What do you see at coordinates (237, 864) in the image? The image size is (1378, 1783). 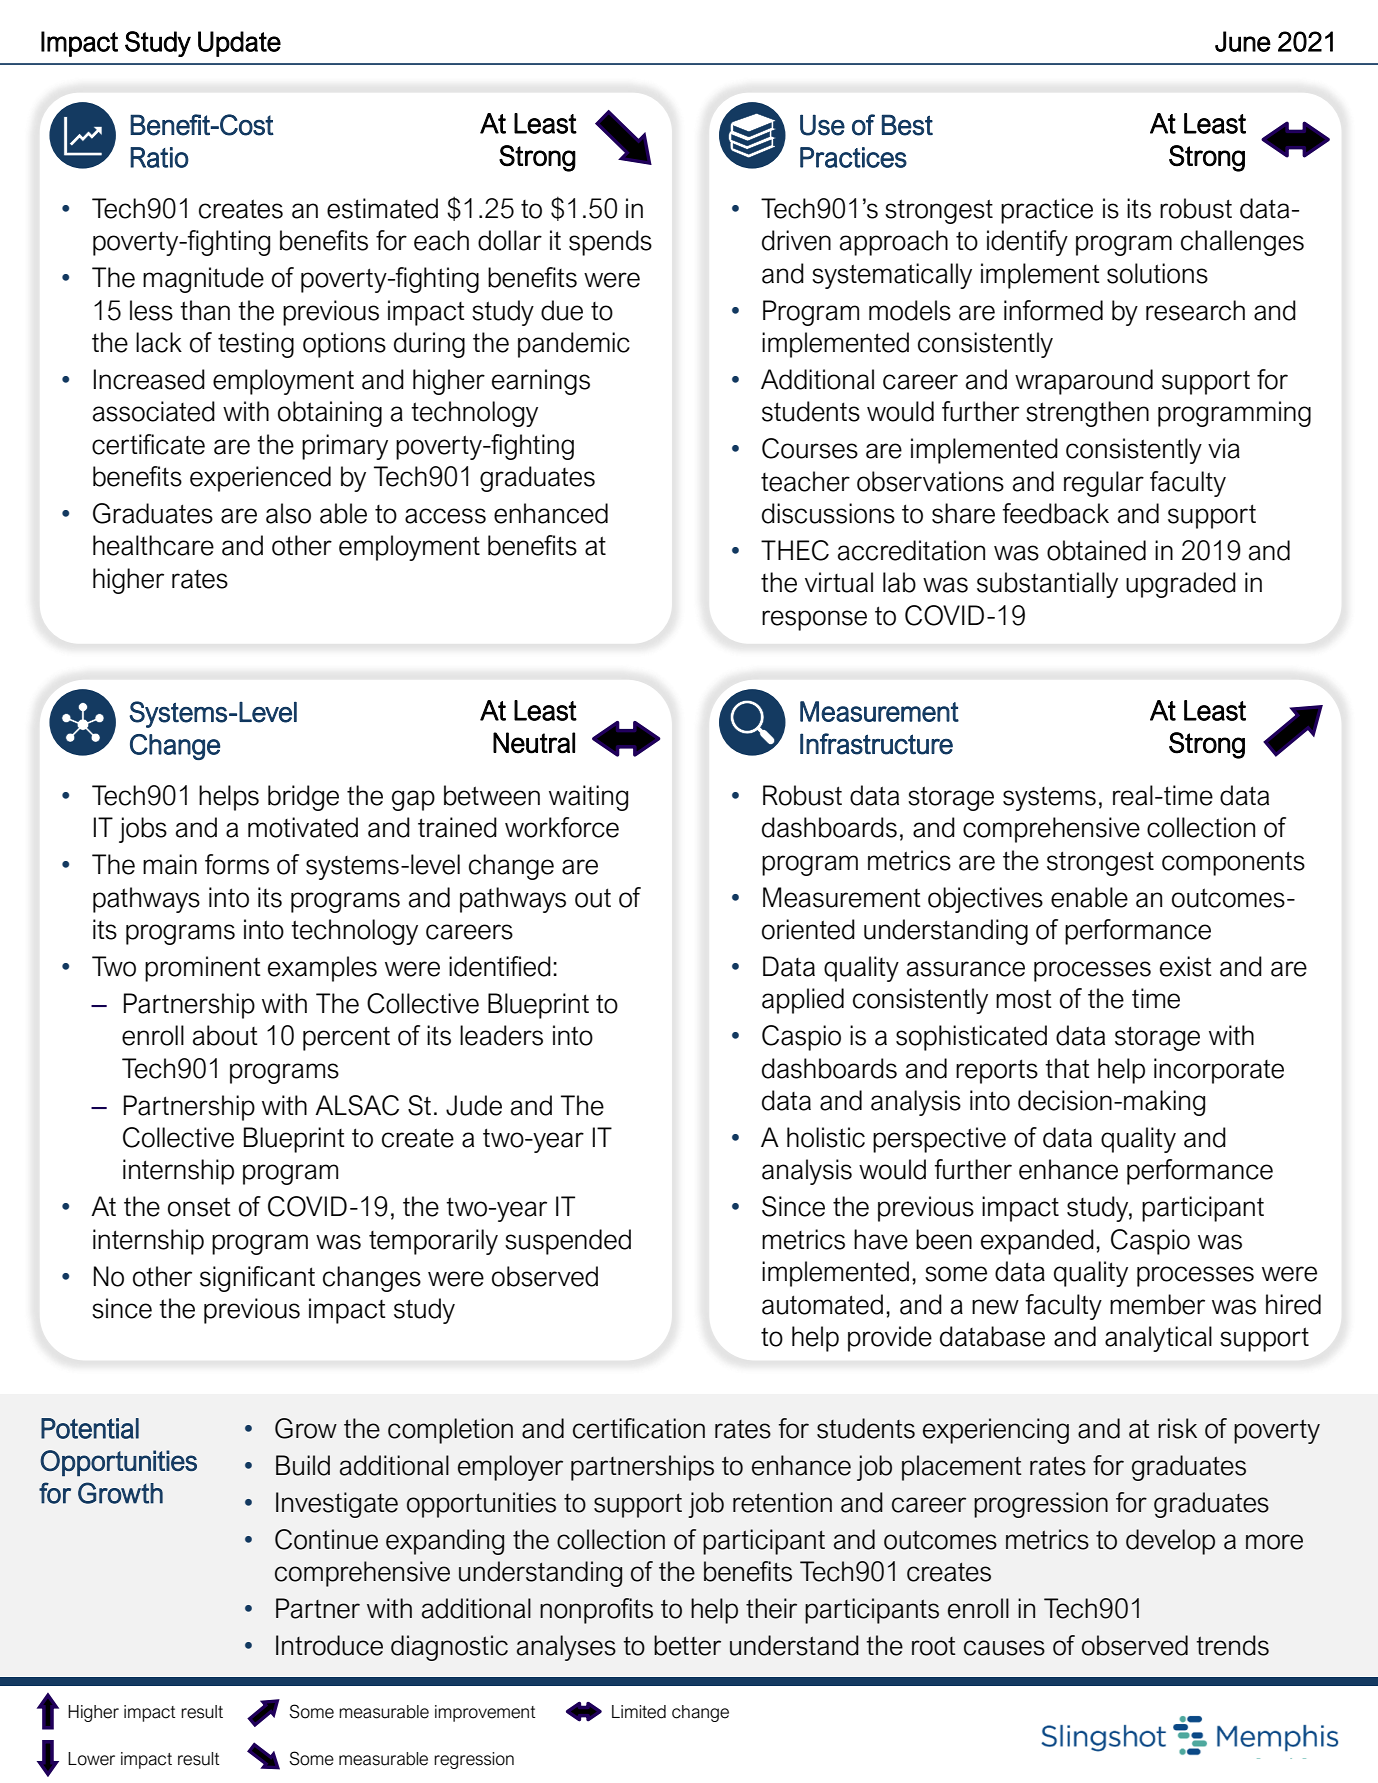 I see `forms` at bounding box center [237, 864].
